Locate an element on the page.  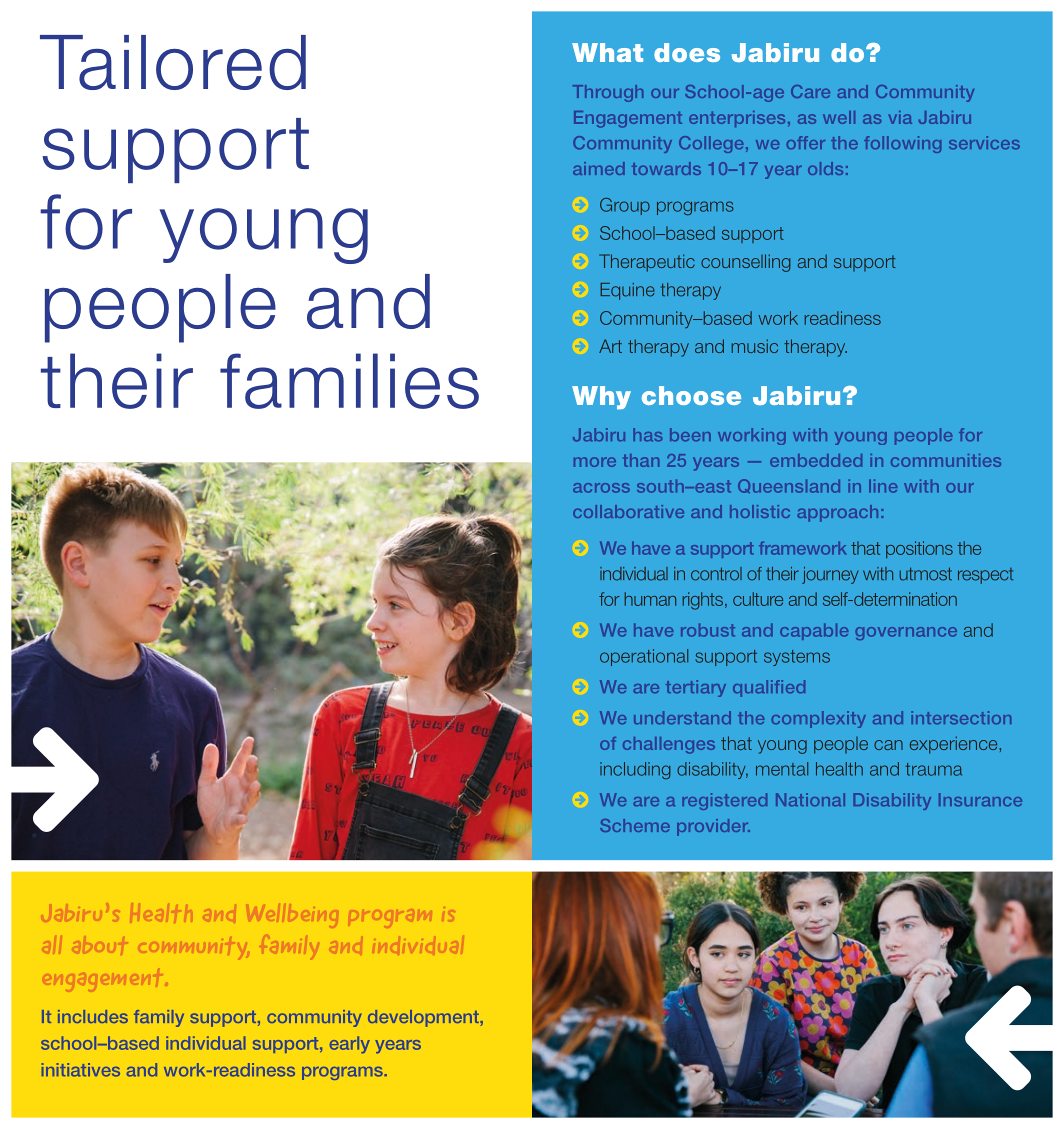
Tailored is located at coordinates (173, 62).
